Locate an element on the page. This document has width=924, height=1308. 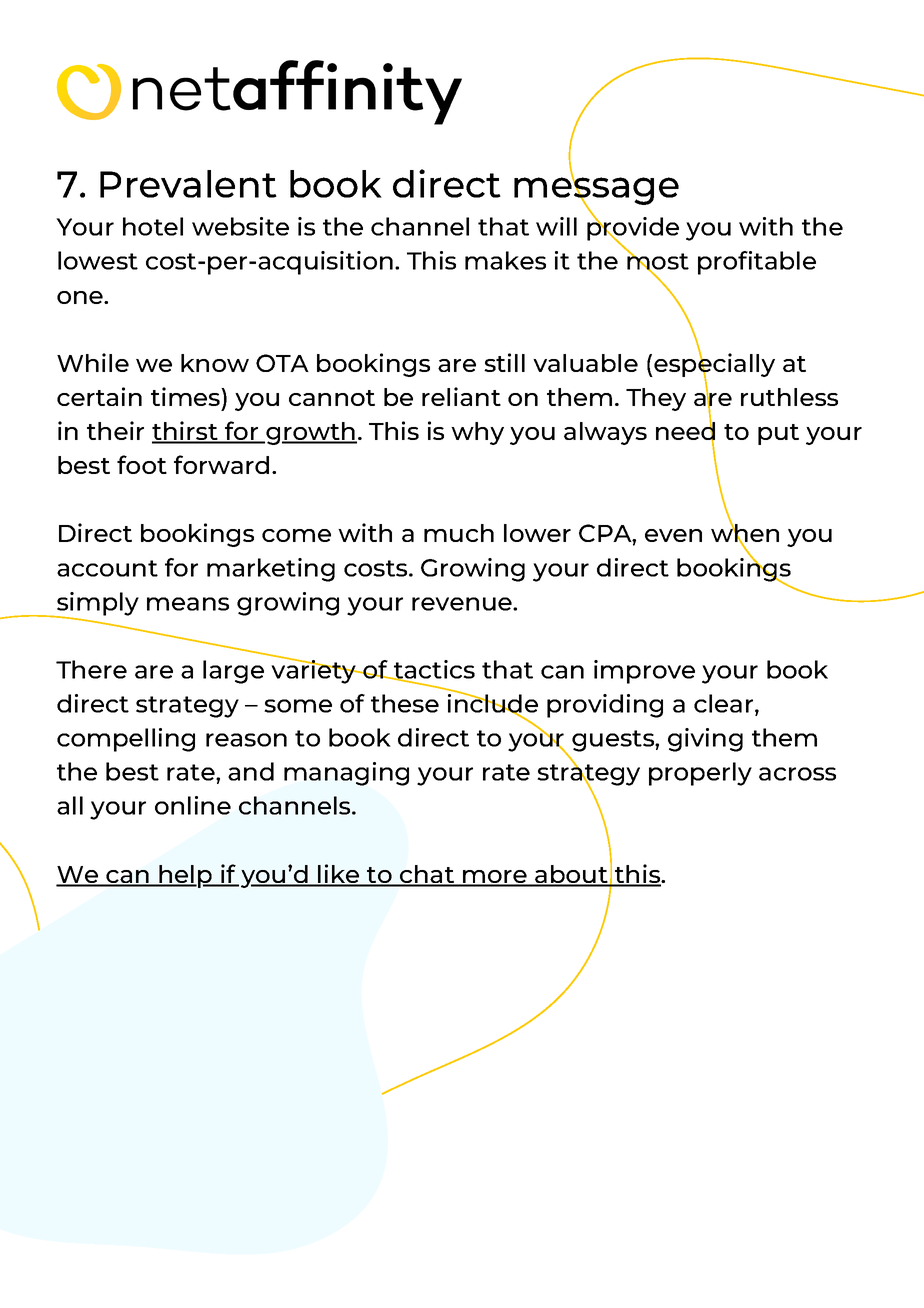
will is located at coordinates (556, 226).
